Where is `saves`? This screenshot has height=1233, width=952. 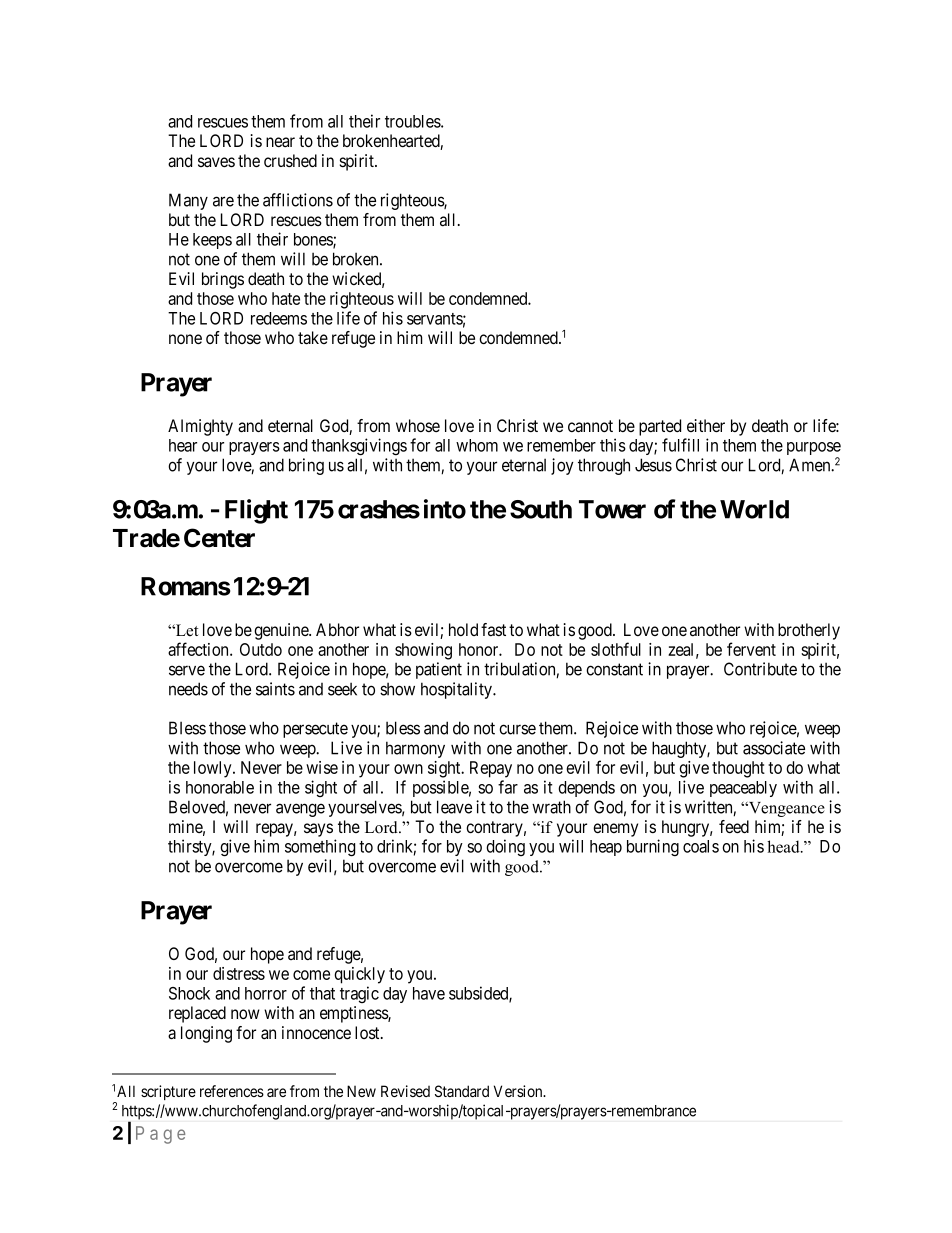 saves is located at coordinates (216, 162).
